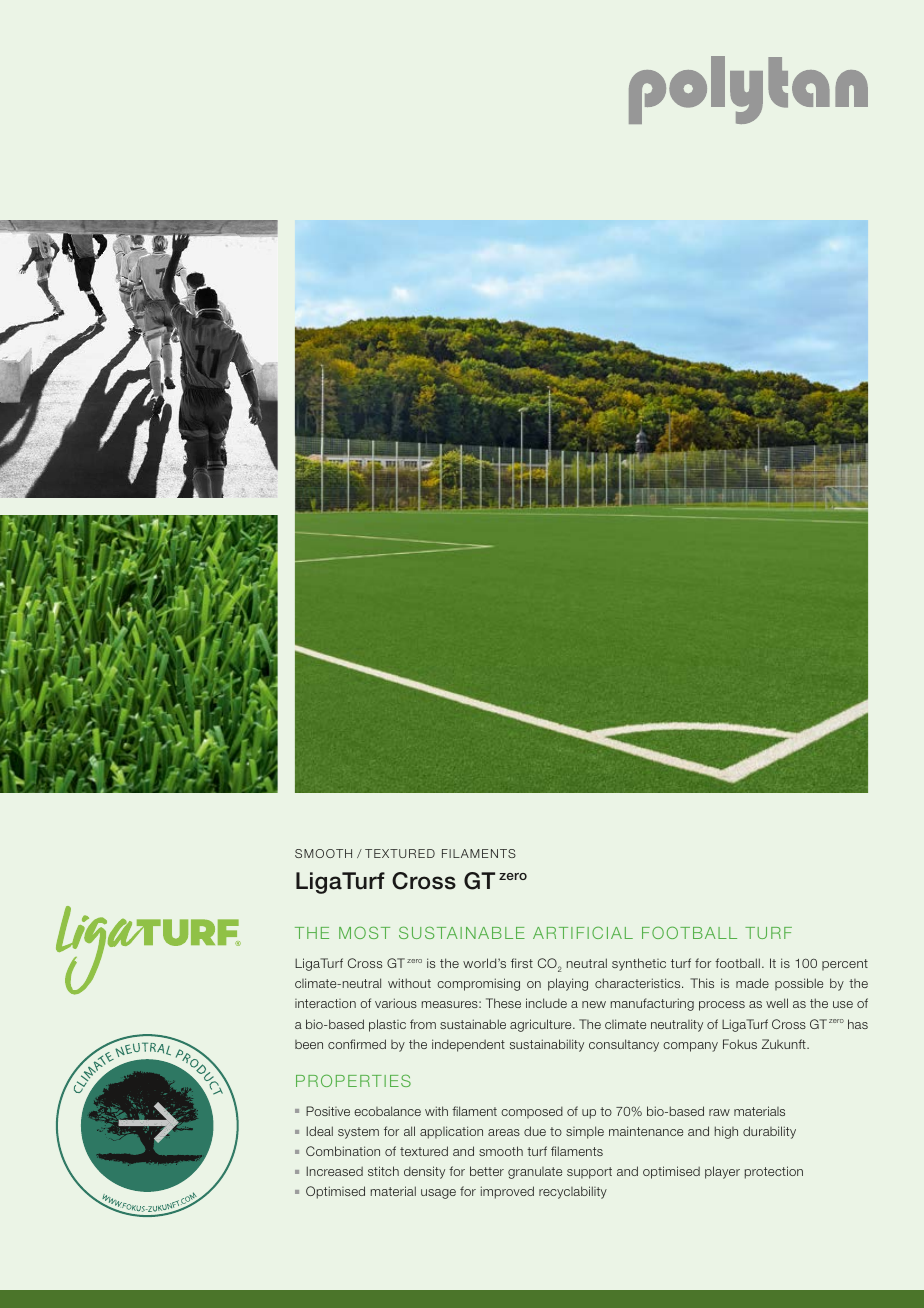  Describe the element at coordinates (522, 963) in the page. I see `first` at that location.
